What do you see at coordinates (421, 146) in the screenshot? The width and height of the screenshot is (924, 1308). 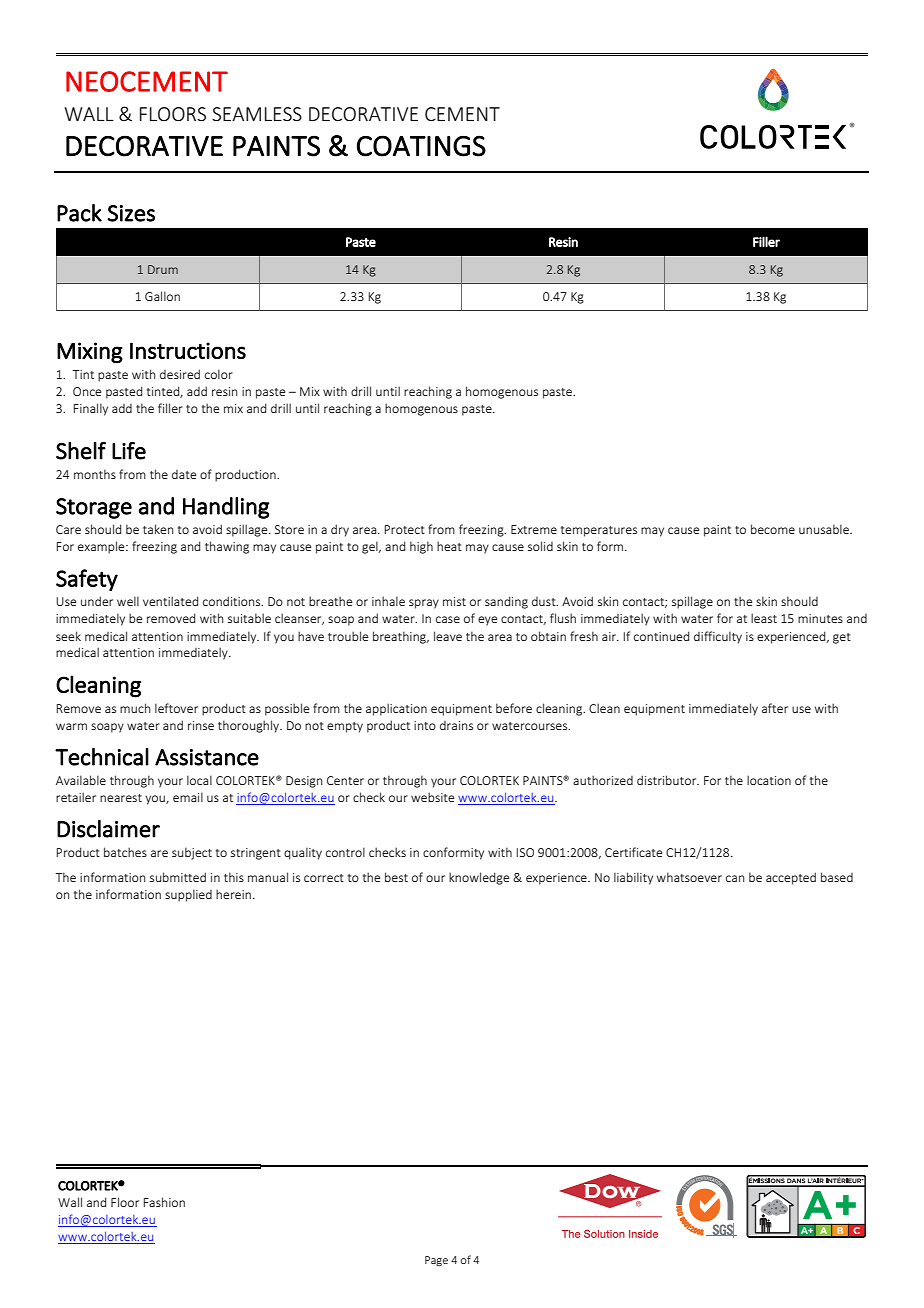 I see `COATINGS` at bounding box center [421, 146].
